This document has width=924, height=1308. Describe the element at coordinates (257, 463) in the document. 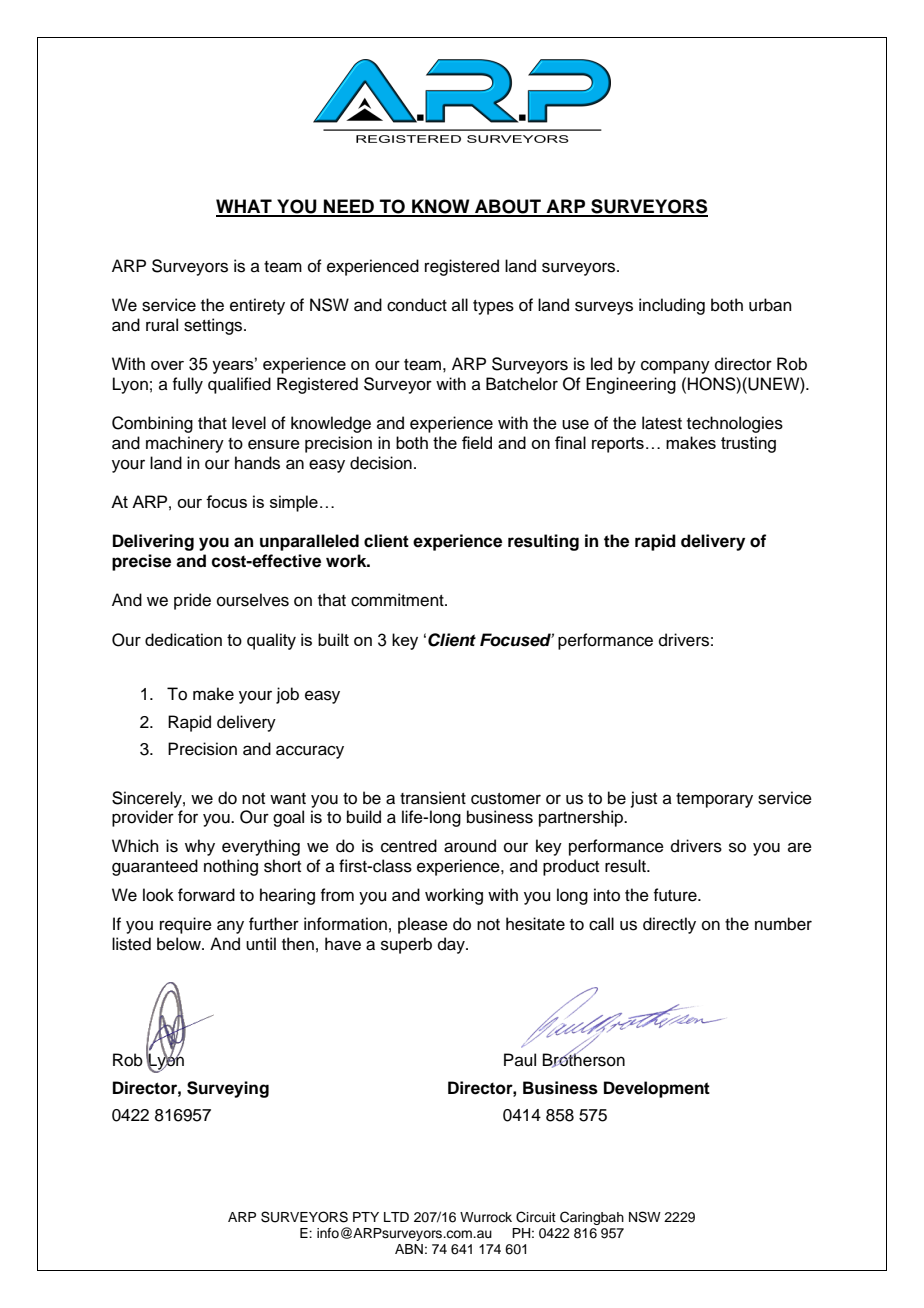

I see `hands` at that location.
